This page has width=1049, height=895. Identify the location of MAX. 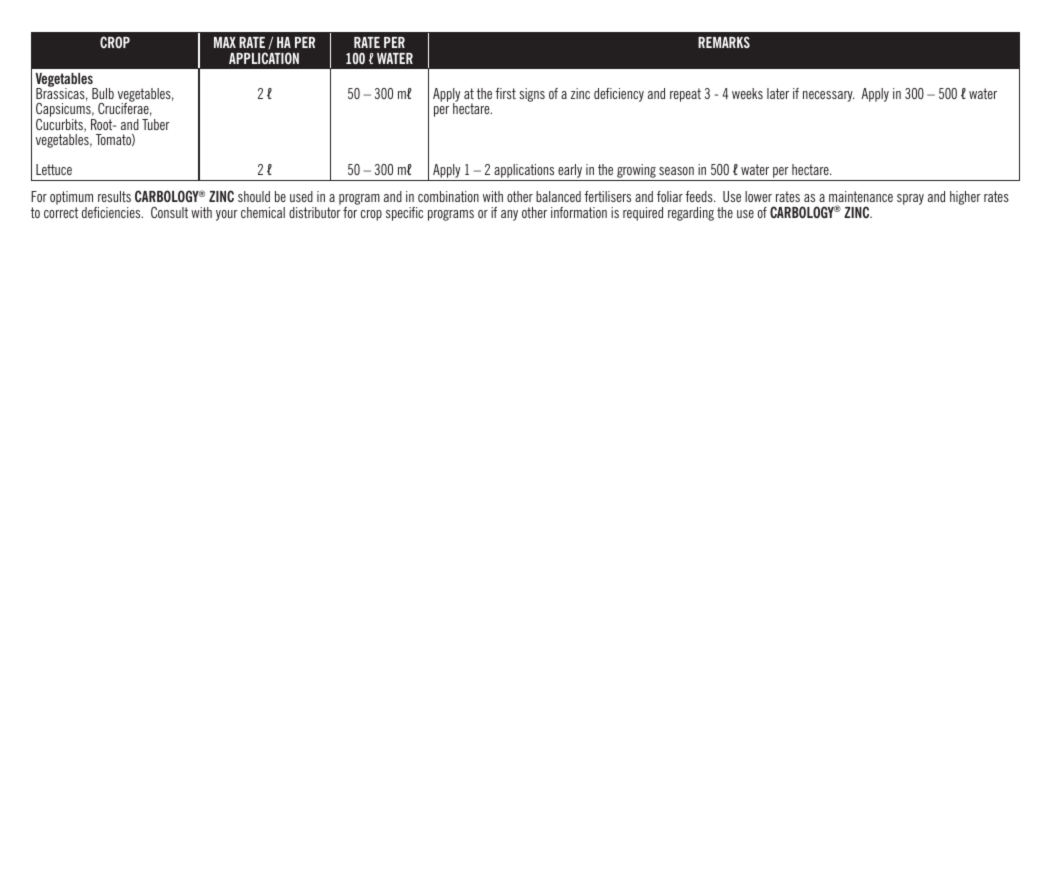
(225, 42).
